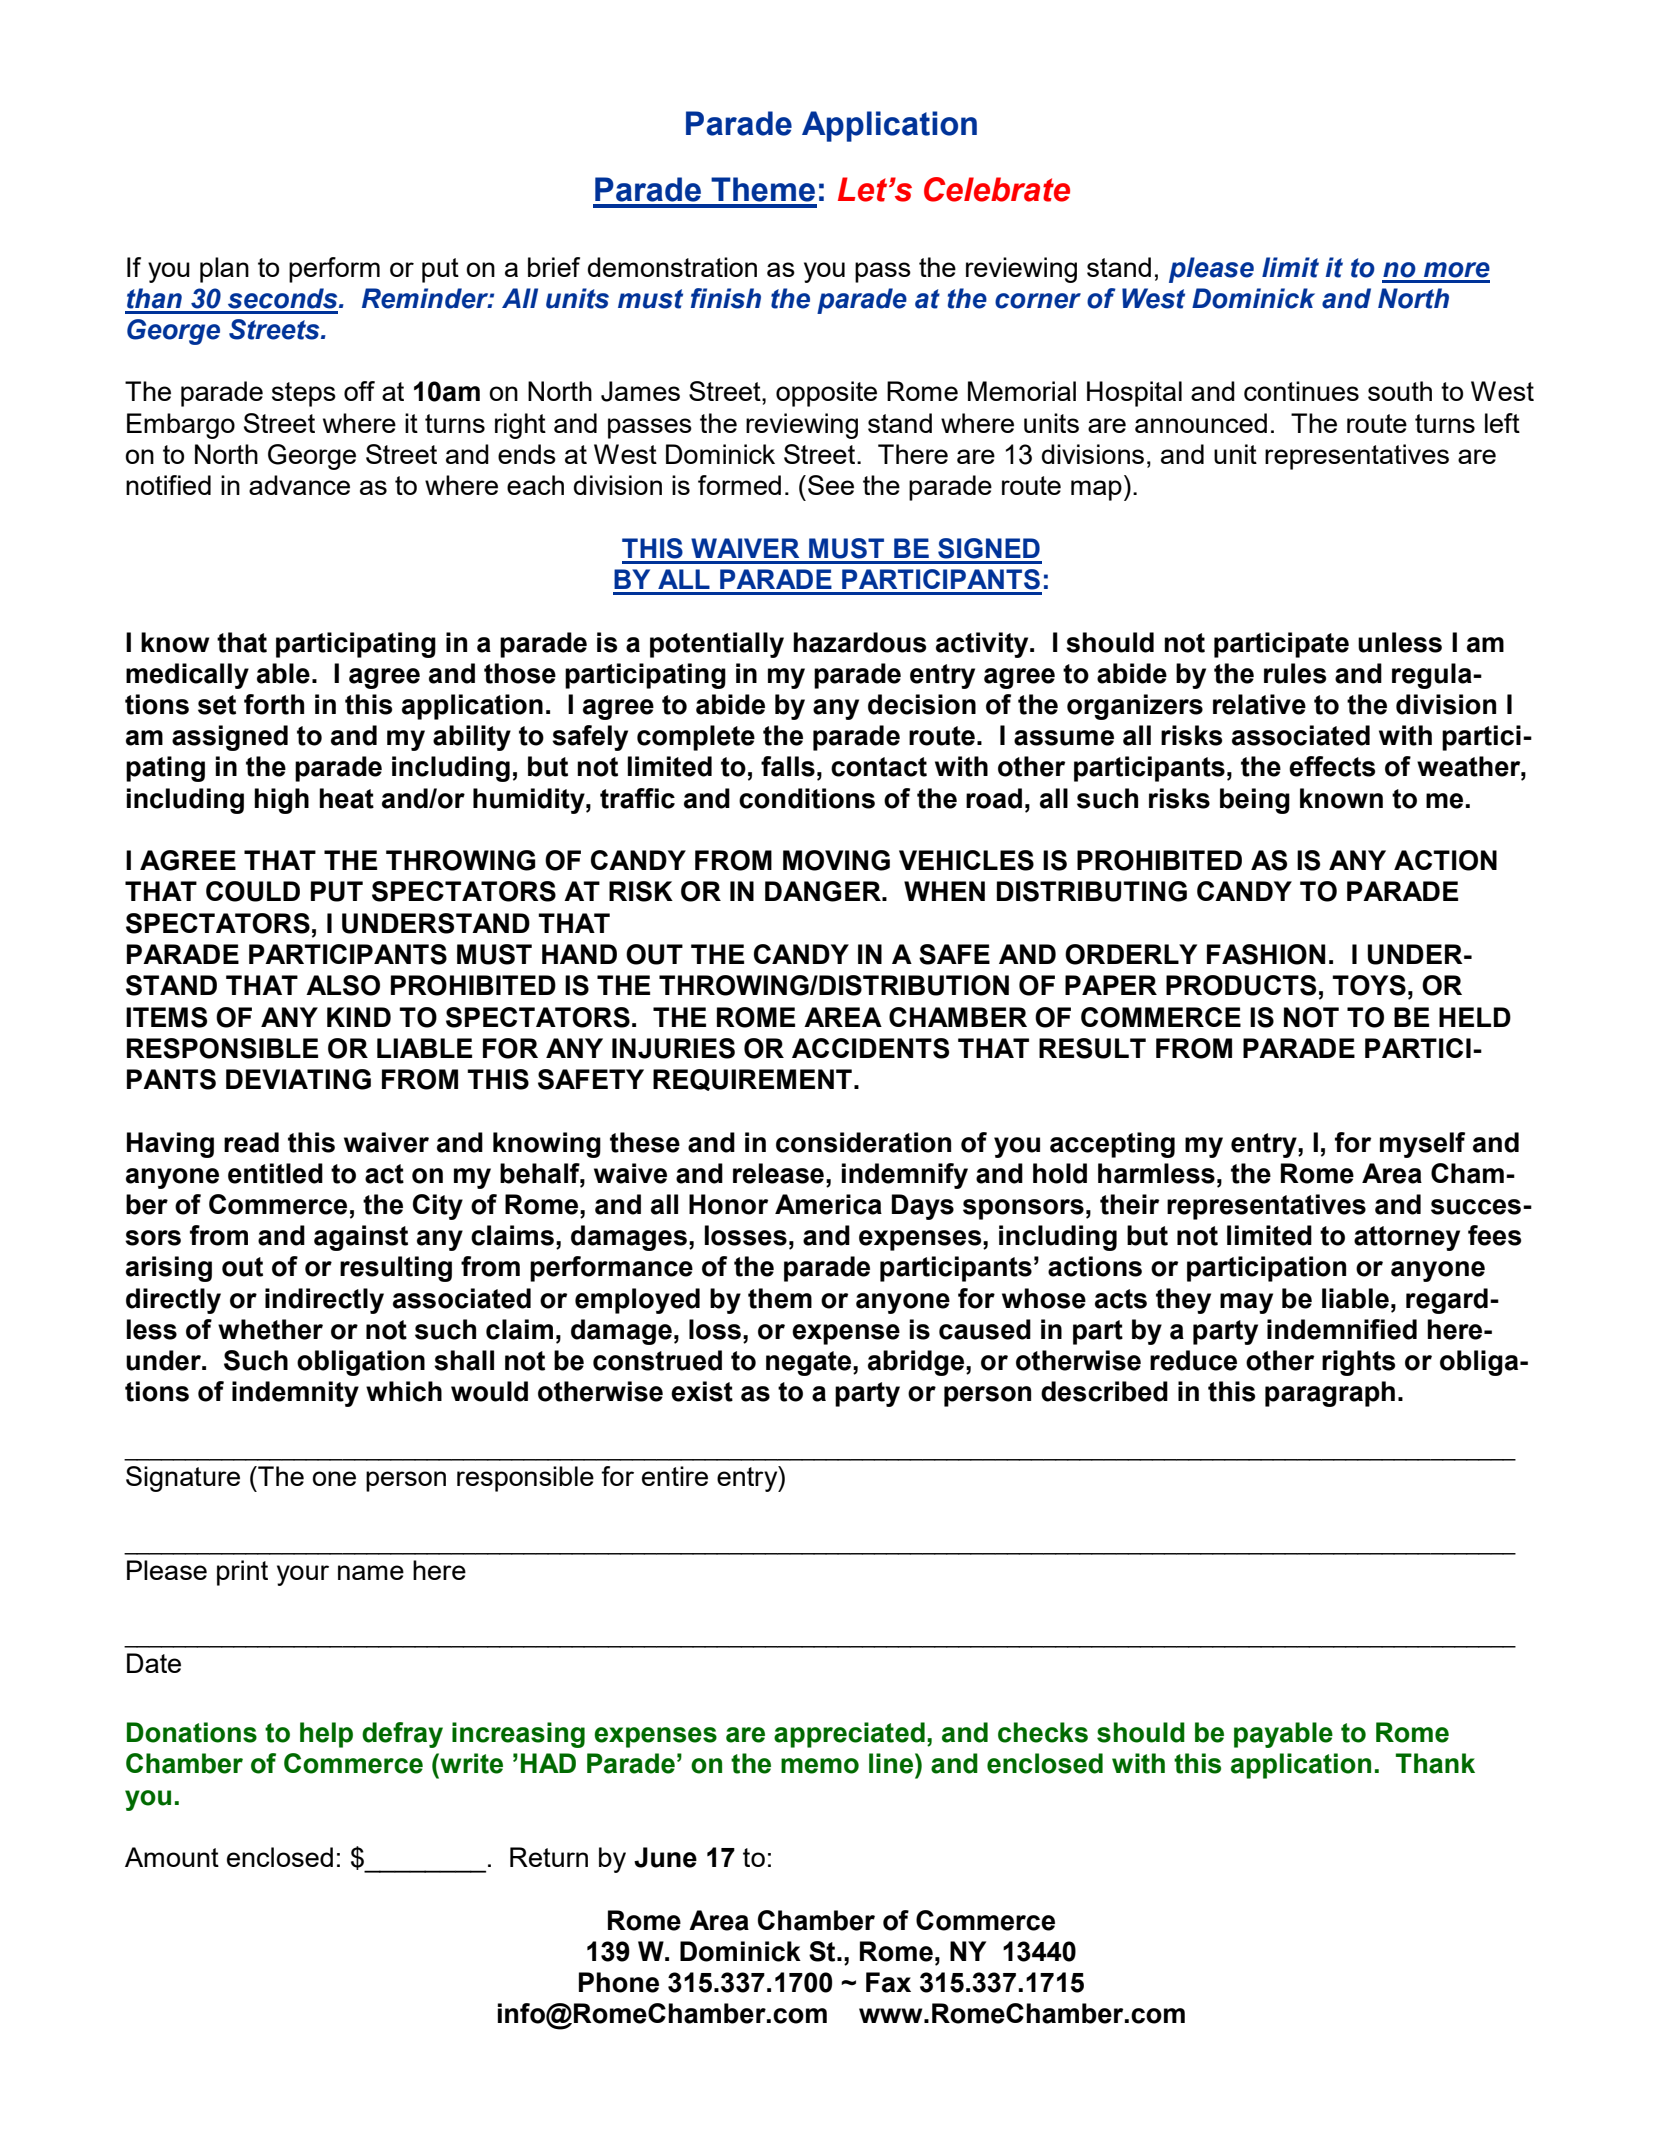 The height and width of the screenshot is (2152, 1663). Describe the element at coordinates (788, 766) in the screenshot. I see `falls` at that location.
